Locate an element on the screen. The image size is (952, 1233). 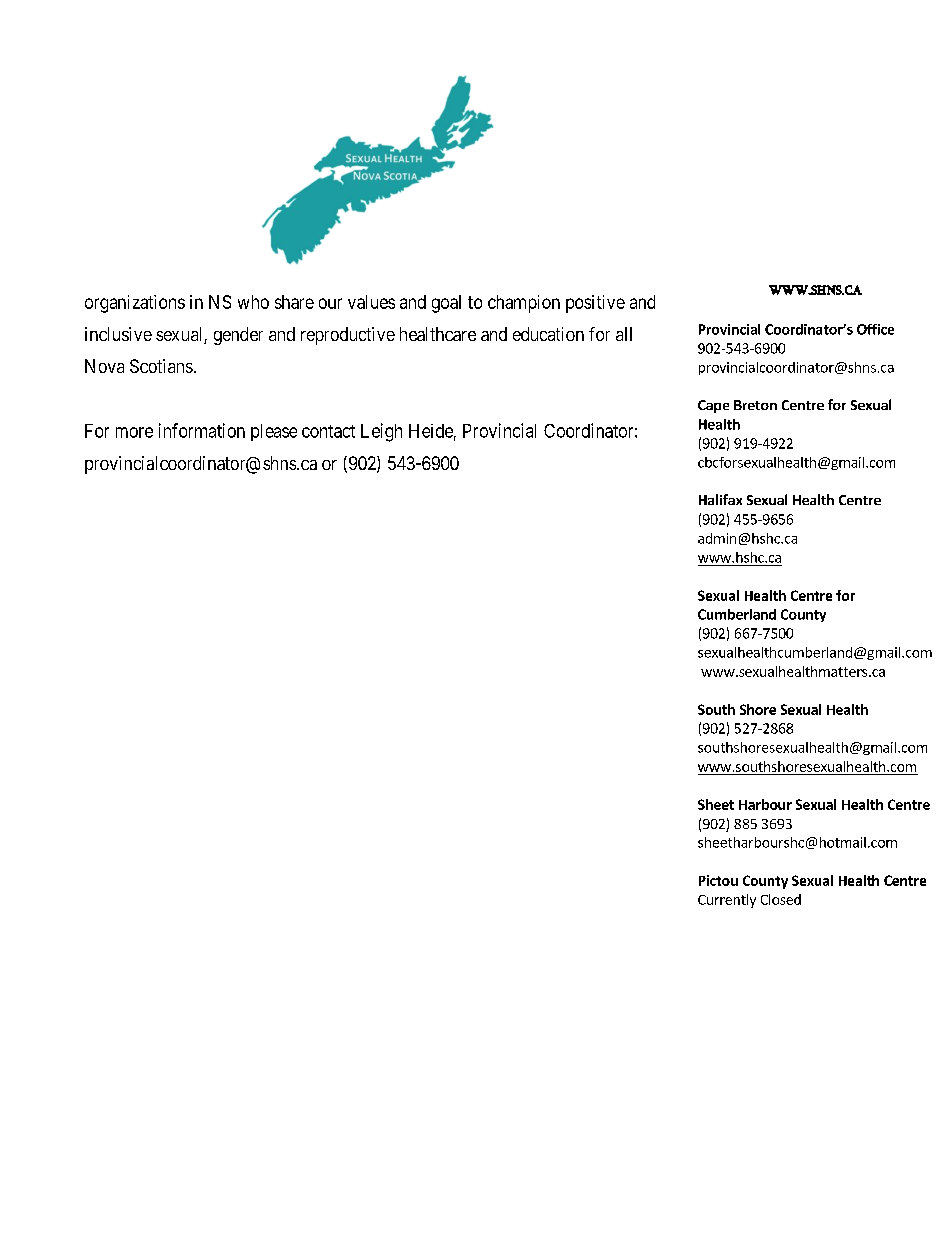
more is located at coordinates (134, 432).
